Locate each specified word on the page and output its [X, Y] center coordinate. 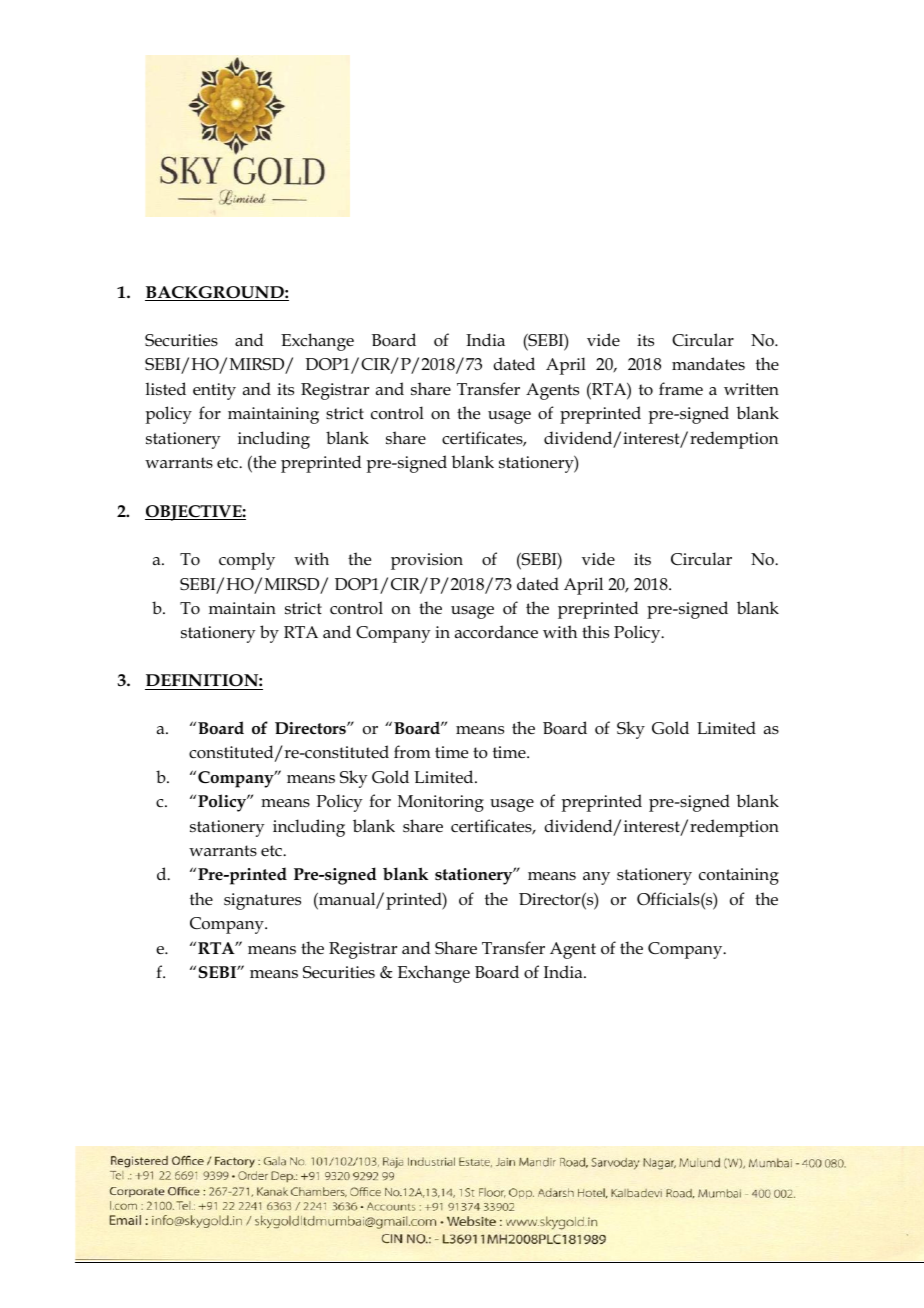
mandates [708, 363]
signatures [262, 901]
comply [247, 561]
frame [681, 388]
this [595, 632]
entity [214, 391]
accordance [496, 632]
